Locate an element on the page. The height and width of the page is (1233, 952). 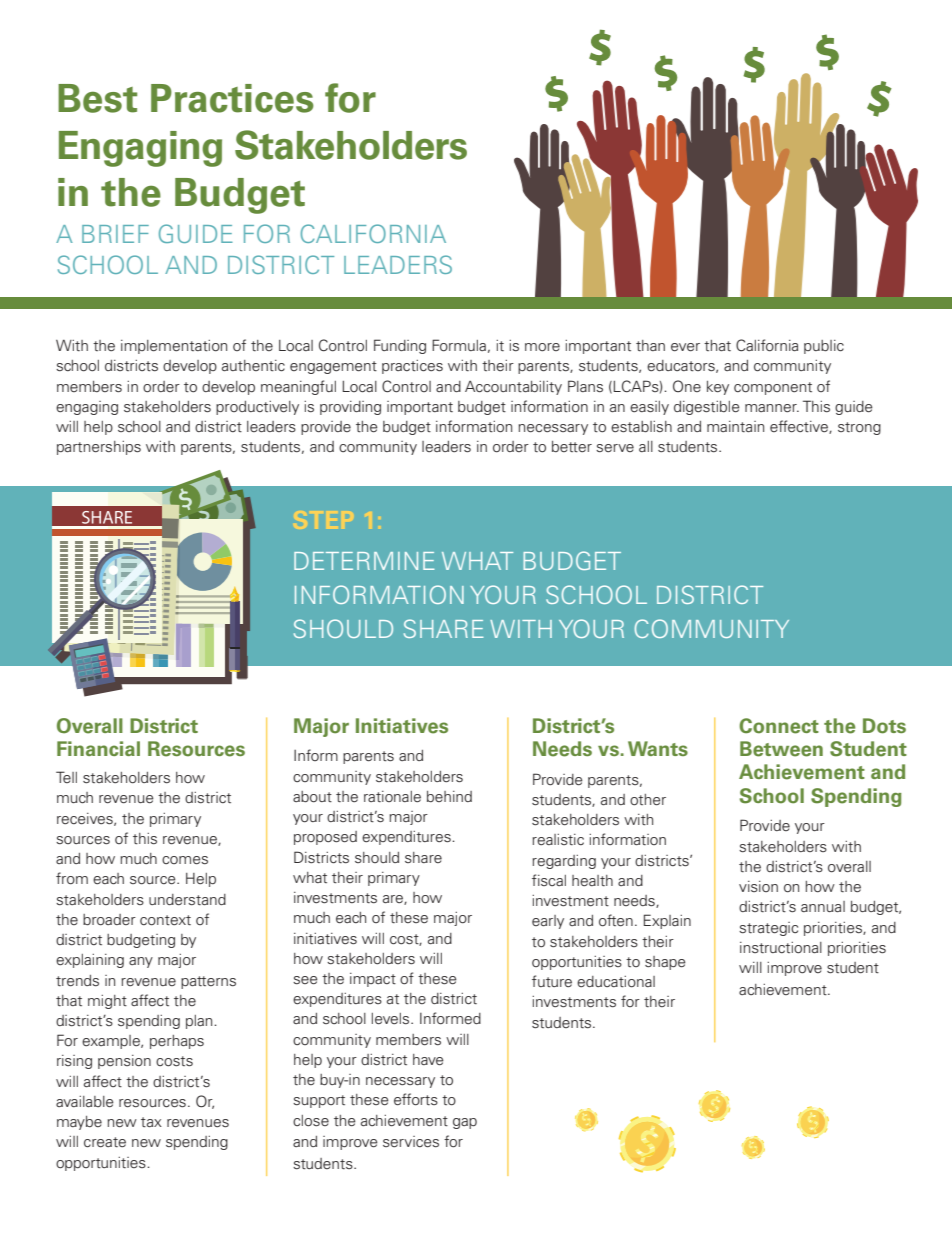
DETERMINE is located at coordinates (364, 561).
